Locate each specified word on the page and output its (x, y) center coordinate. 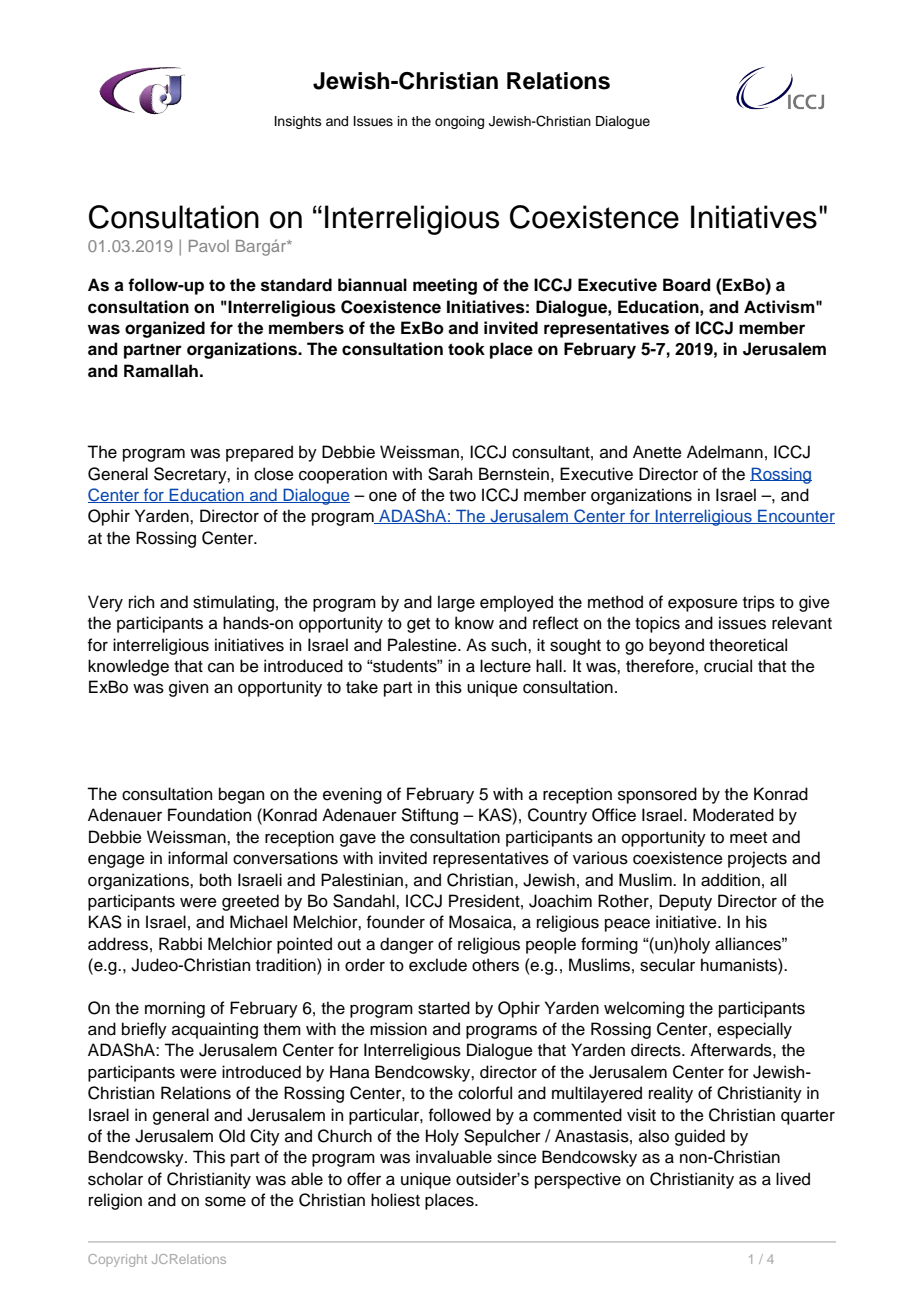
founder (396, 922)
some (225, 1201)
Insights (298, 122)
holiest (395, 1200)
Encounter (795, 516)
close (274, 474)
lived (793, 1179)
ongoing (459, 122)
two (462, 496)
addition (730, 880)
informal (197, 858)
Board (687, 285)
